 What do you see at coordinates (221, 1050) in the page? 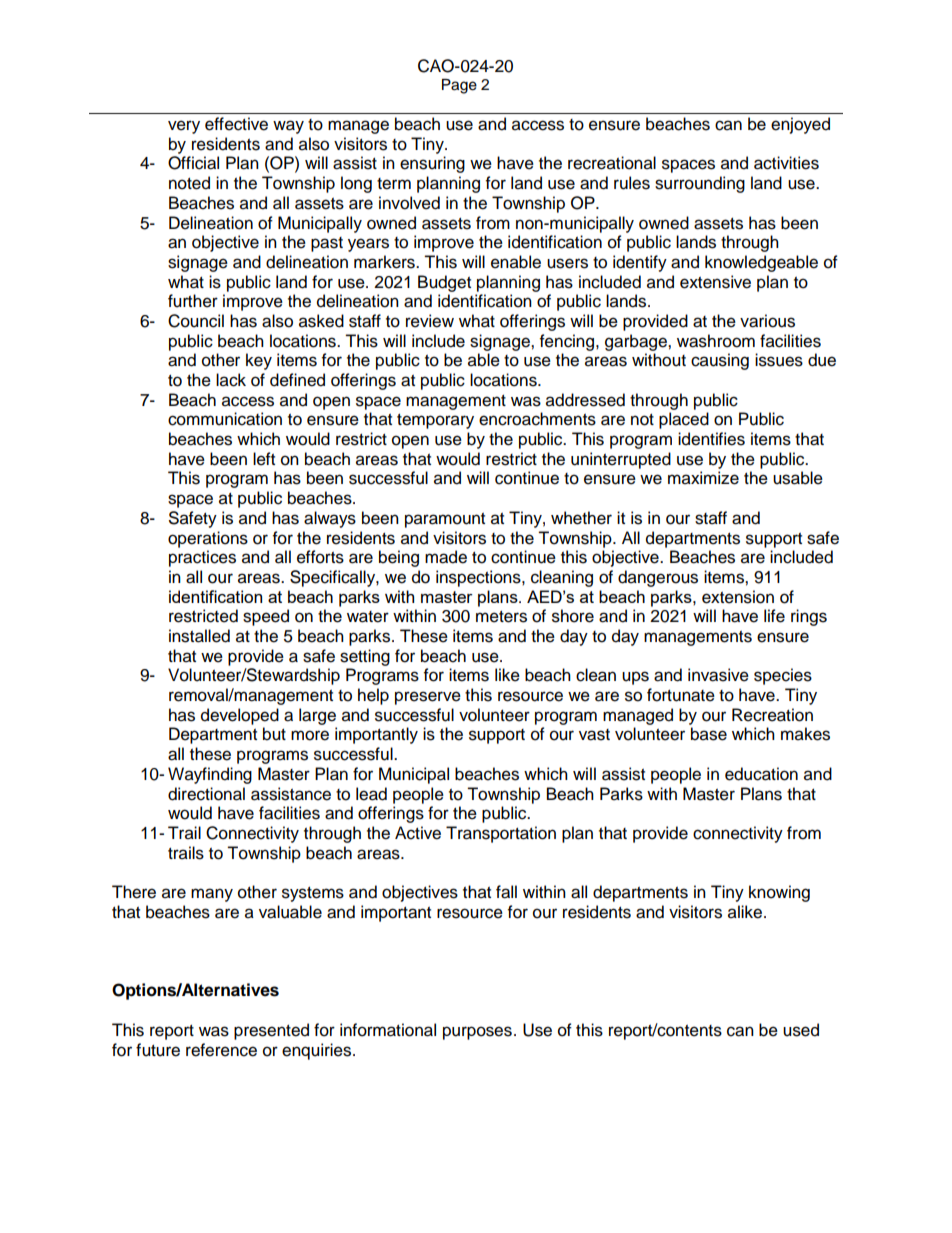
I see `reference` at bounding box center [221, 1050].
